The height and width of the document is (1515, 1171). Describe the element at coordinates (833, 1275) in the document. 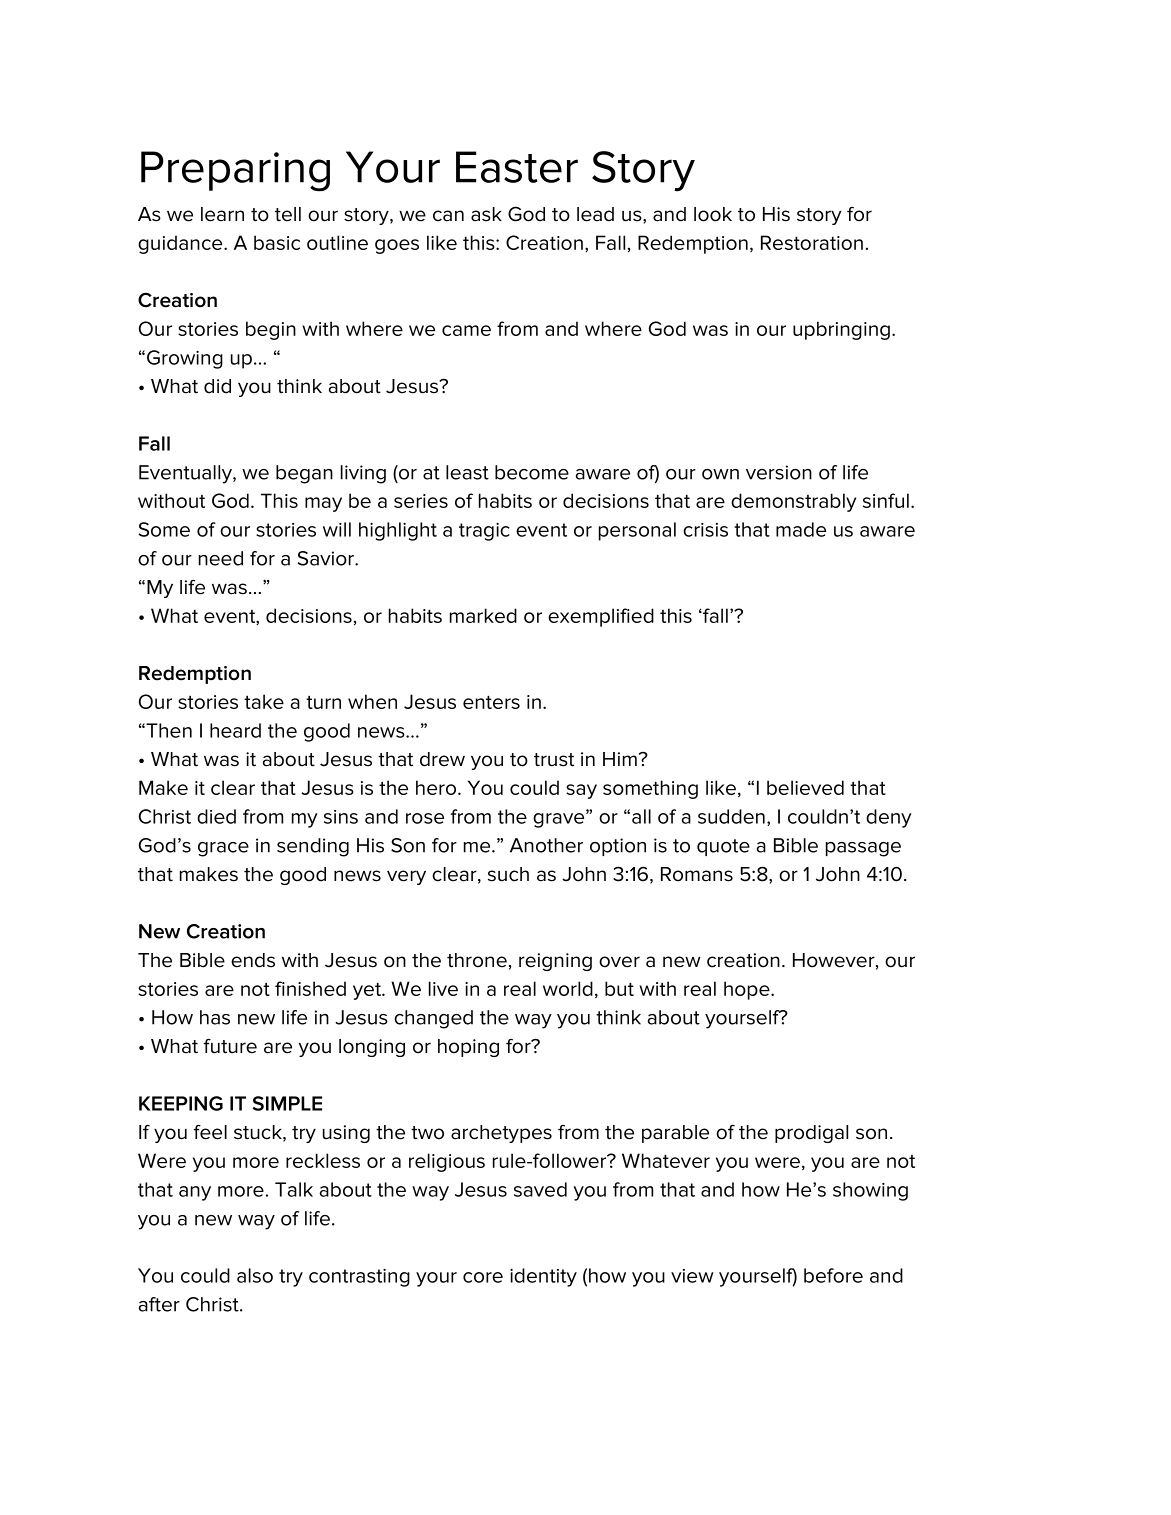

I see `before` at that location.
